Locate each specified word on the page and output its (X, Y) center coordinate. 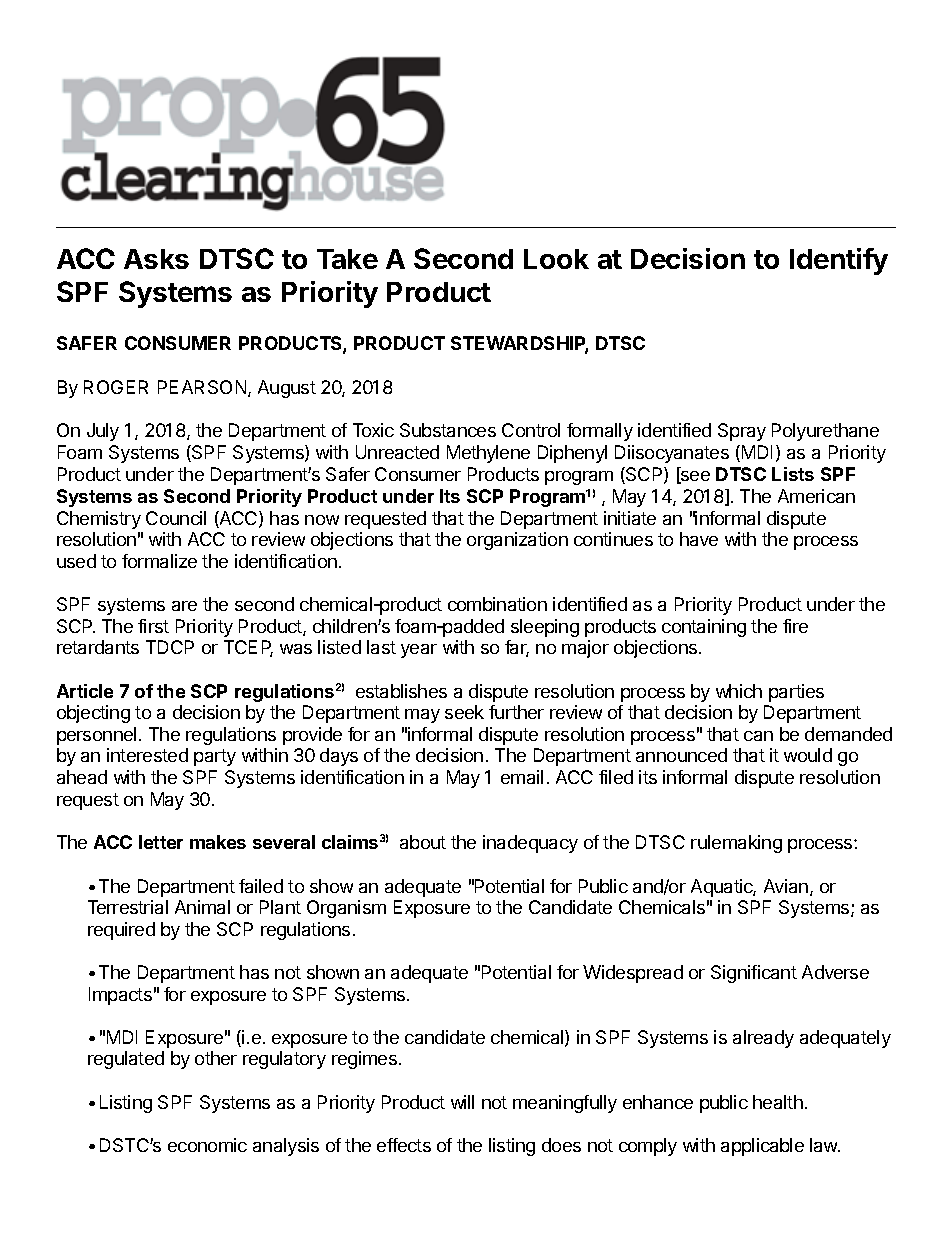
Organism (346, 909)
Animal (202, 907)
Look (556, 259)
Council (176, 518)
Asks (156, 259)
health (778, 1102)
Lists (793, 474)
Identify (839, 261)
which (739, 691)
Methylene (488, 454)
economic (207, 1145)
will (462, 1102)
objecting (93, 714)
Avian (786, 886)
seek (464, 712)
